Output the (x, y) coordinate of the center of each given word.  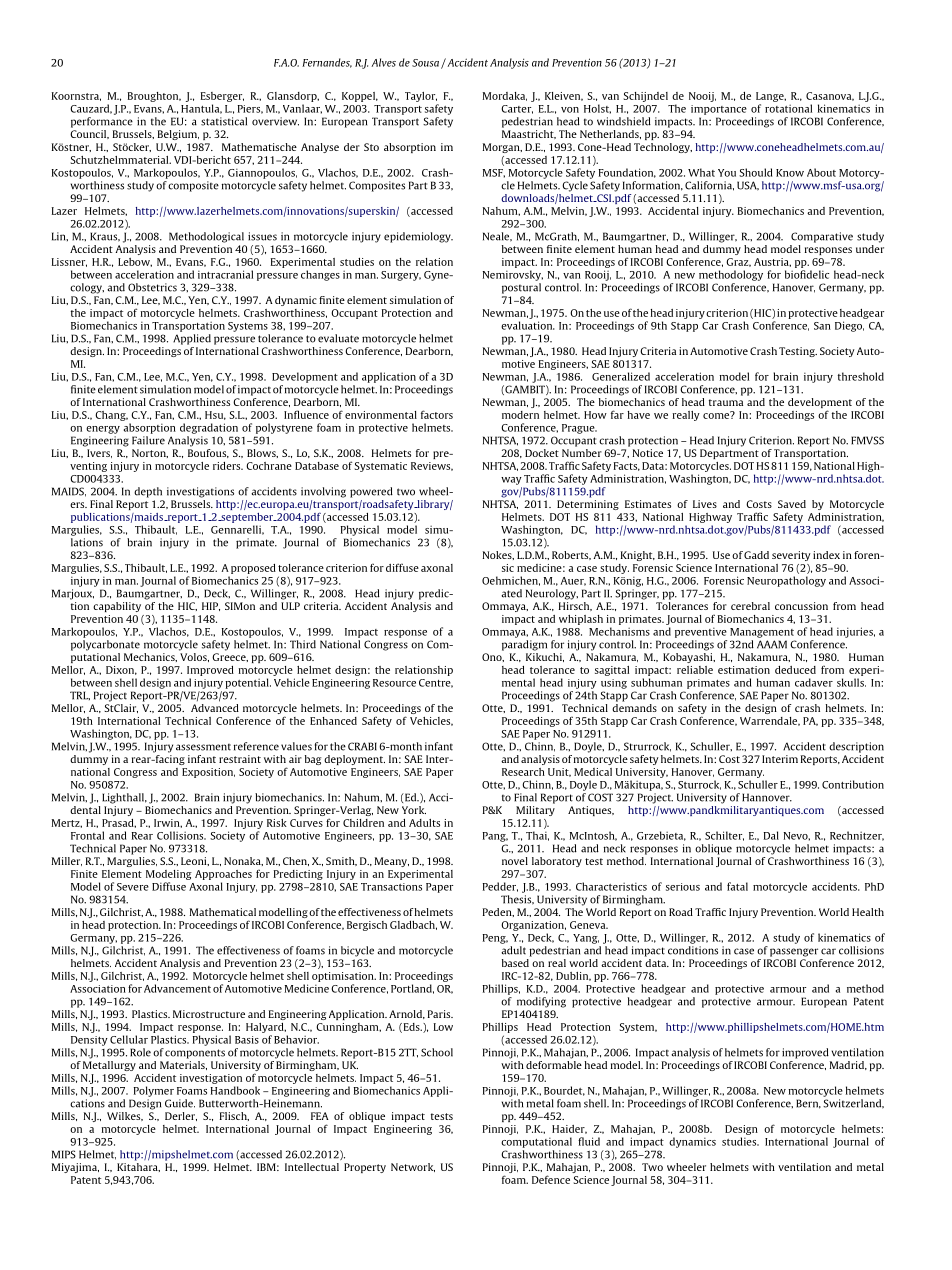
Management (762, 633)
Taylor (421, 97)
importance (719, 110)
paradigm (524, 645)
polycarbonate (105, 645)
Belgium (178, 135)
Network (413, 1167)
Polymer (154, 1091)
